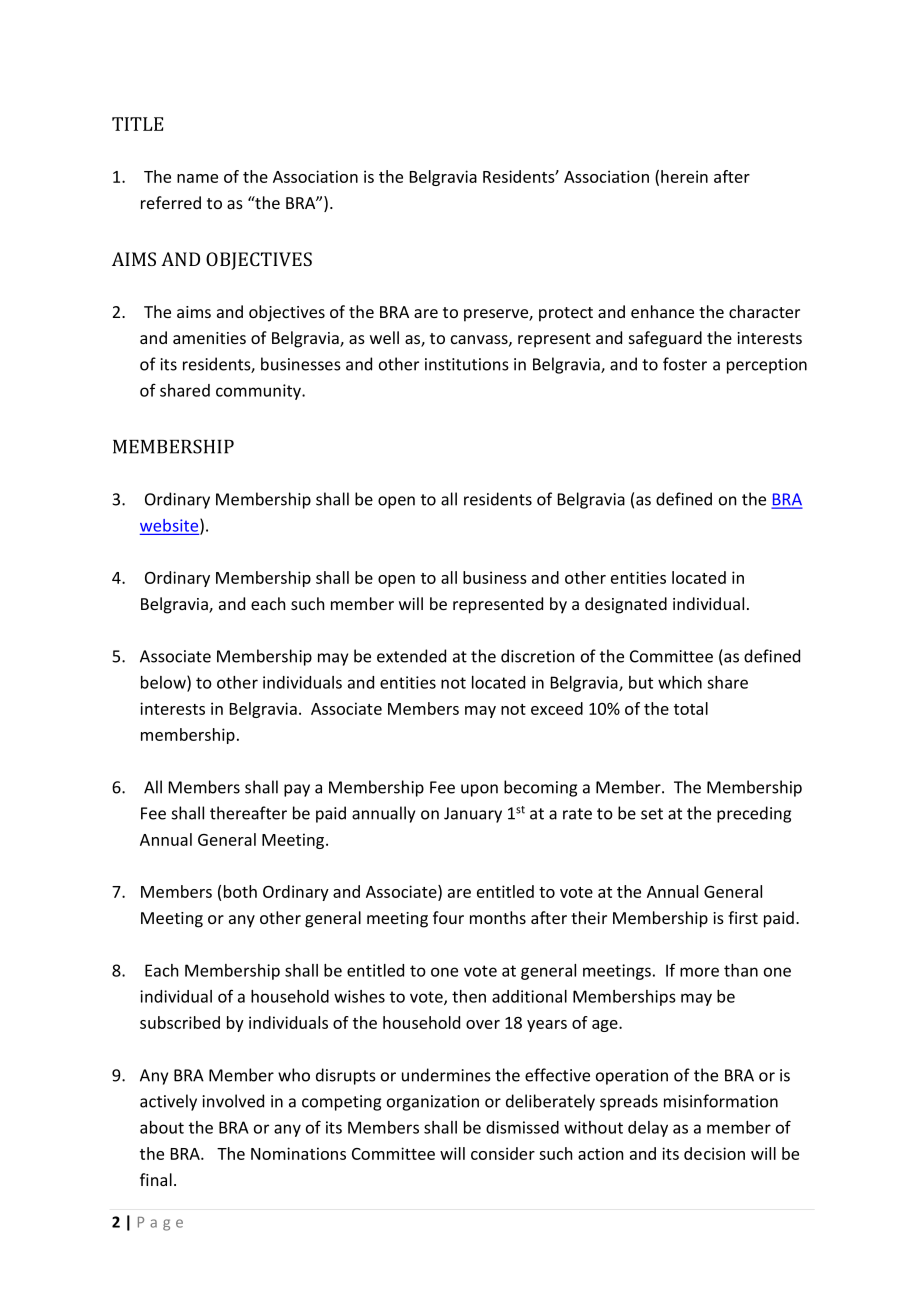  I want to click on involved, so click(233, 1101).
